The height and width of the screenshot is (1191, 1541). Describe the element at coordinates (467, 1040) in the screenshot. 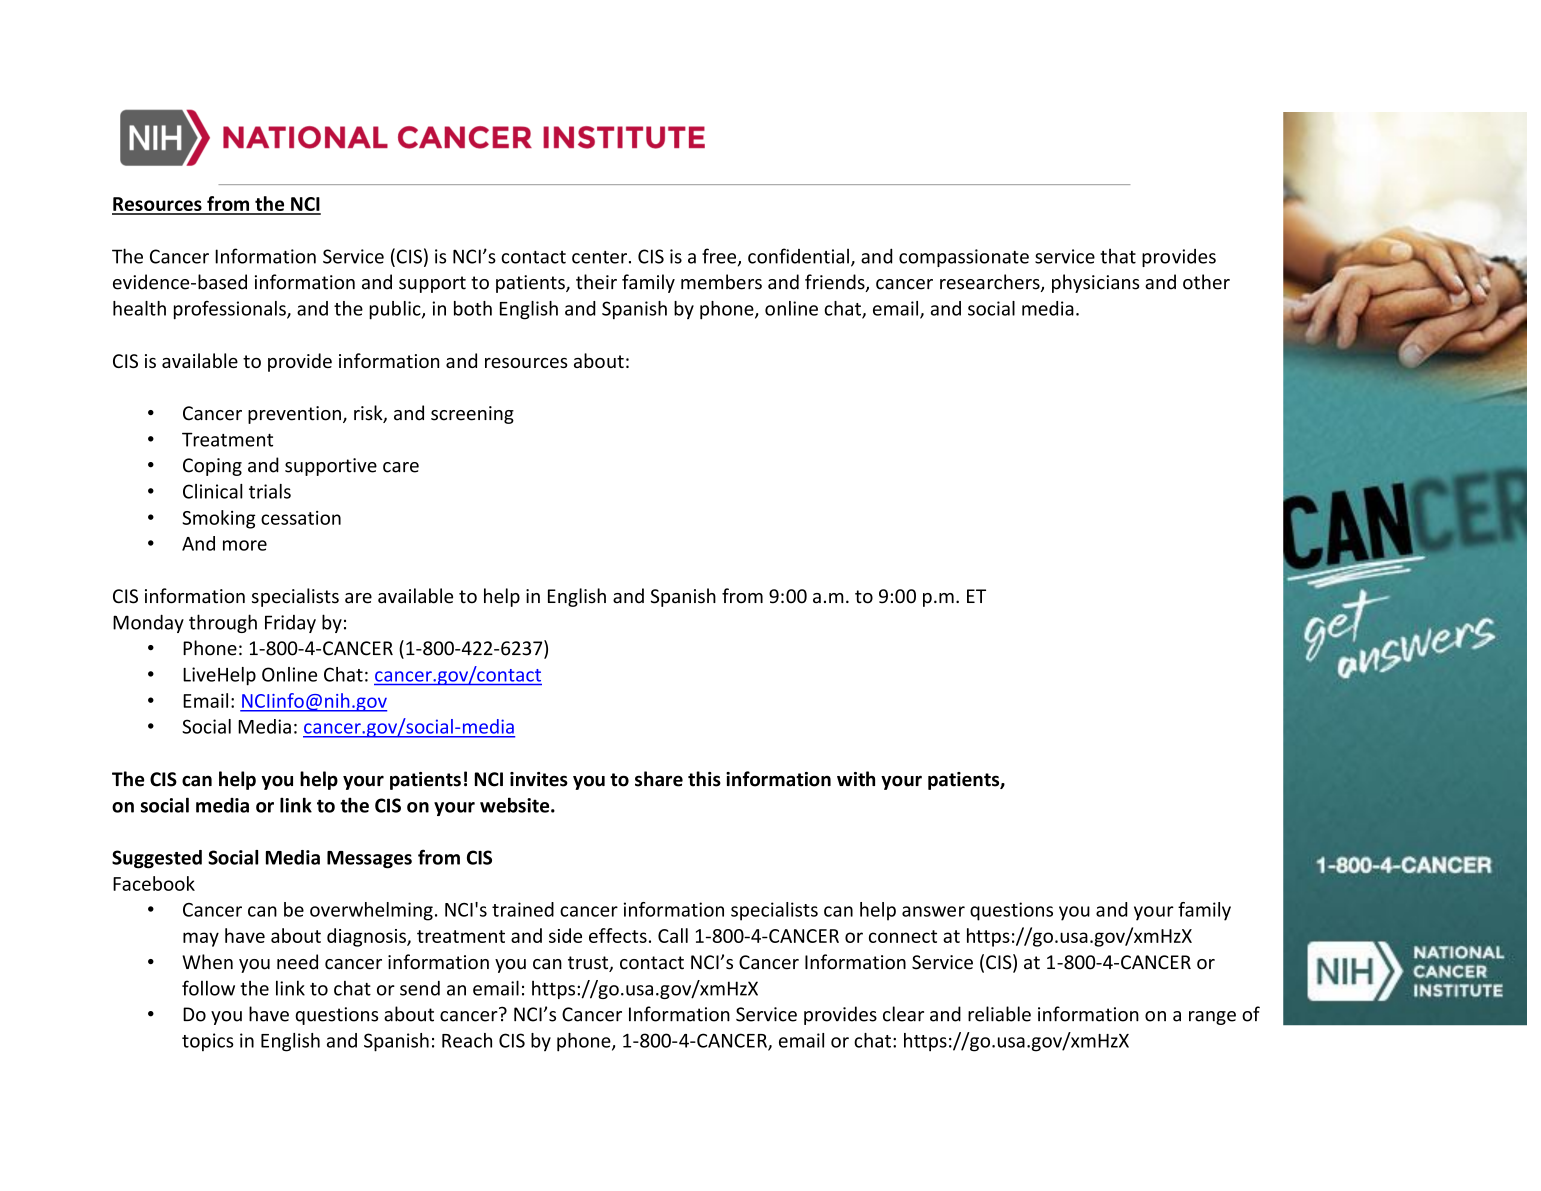

I see `Reach` at that location.
